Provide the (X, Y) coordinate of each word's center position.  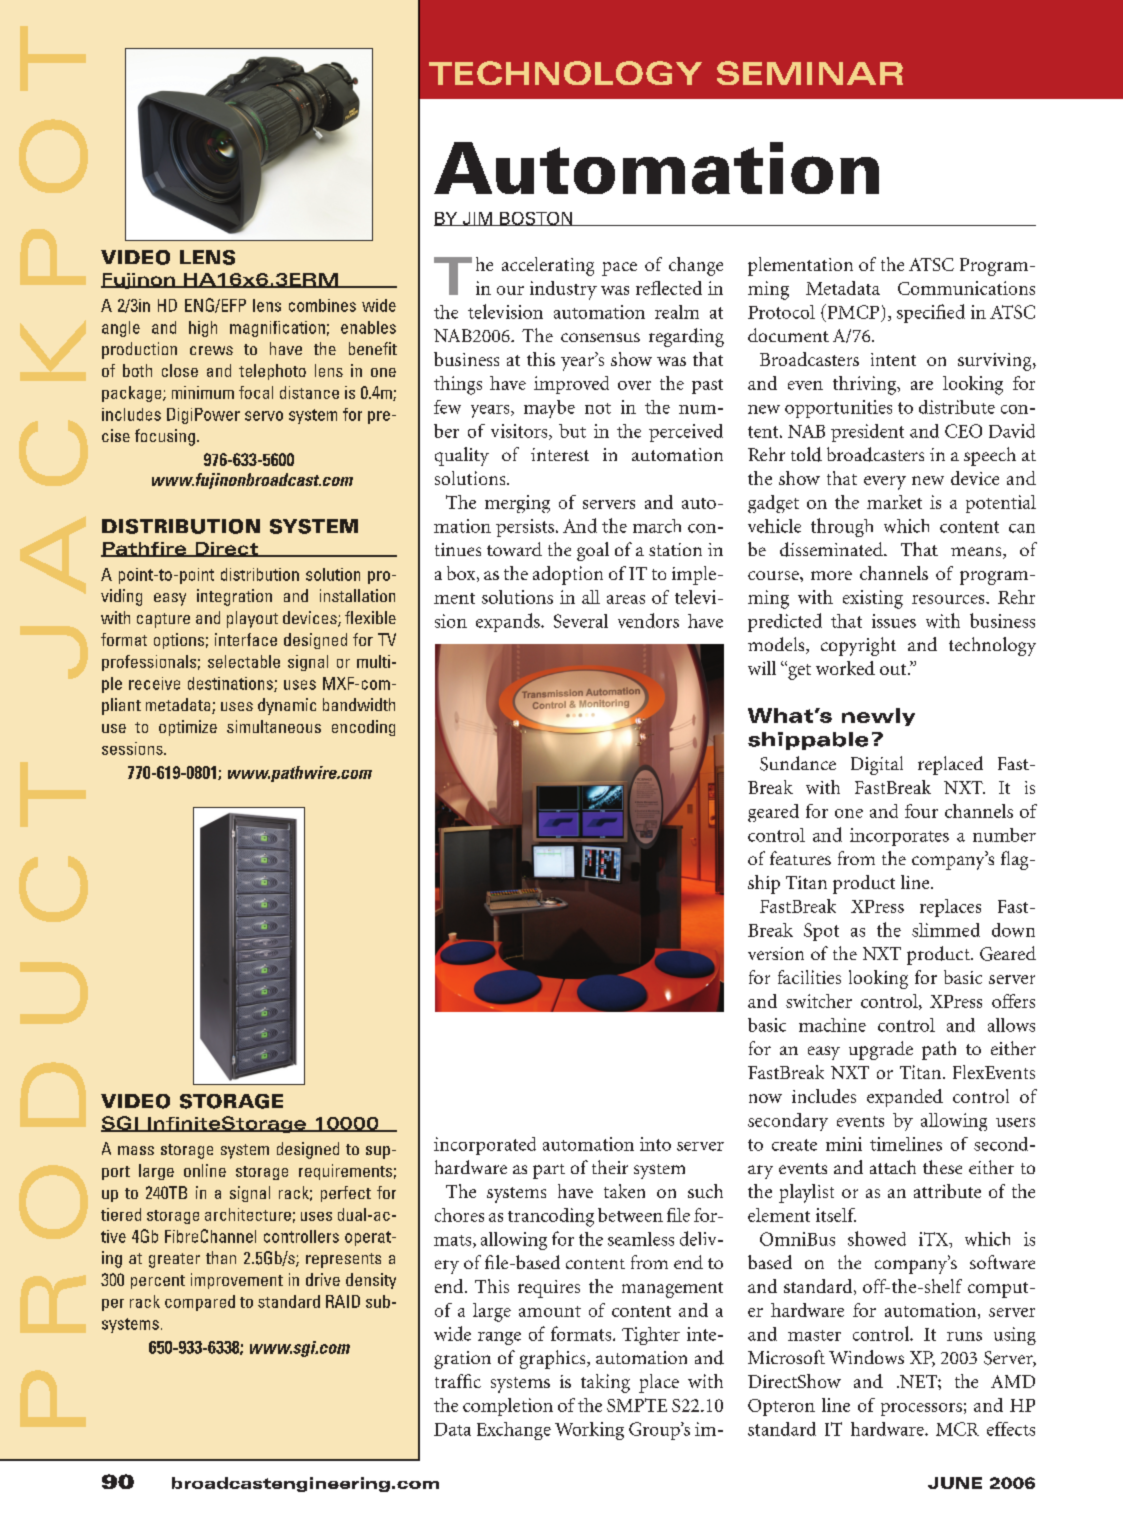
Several (581, 621)
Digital (877, 765)
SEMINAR (810, 73)
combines (322, 305)
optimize (188, 728)
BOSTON (536, 219)
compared (200, 1303)
